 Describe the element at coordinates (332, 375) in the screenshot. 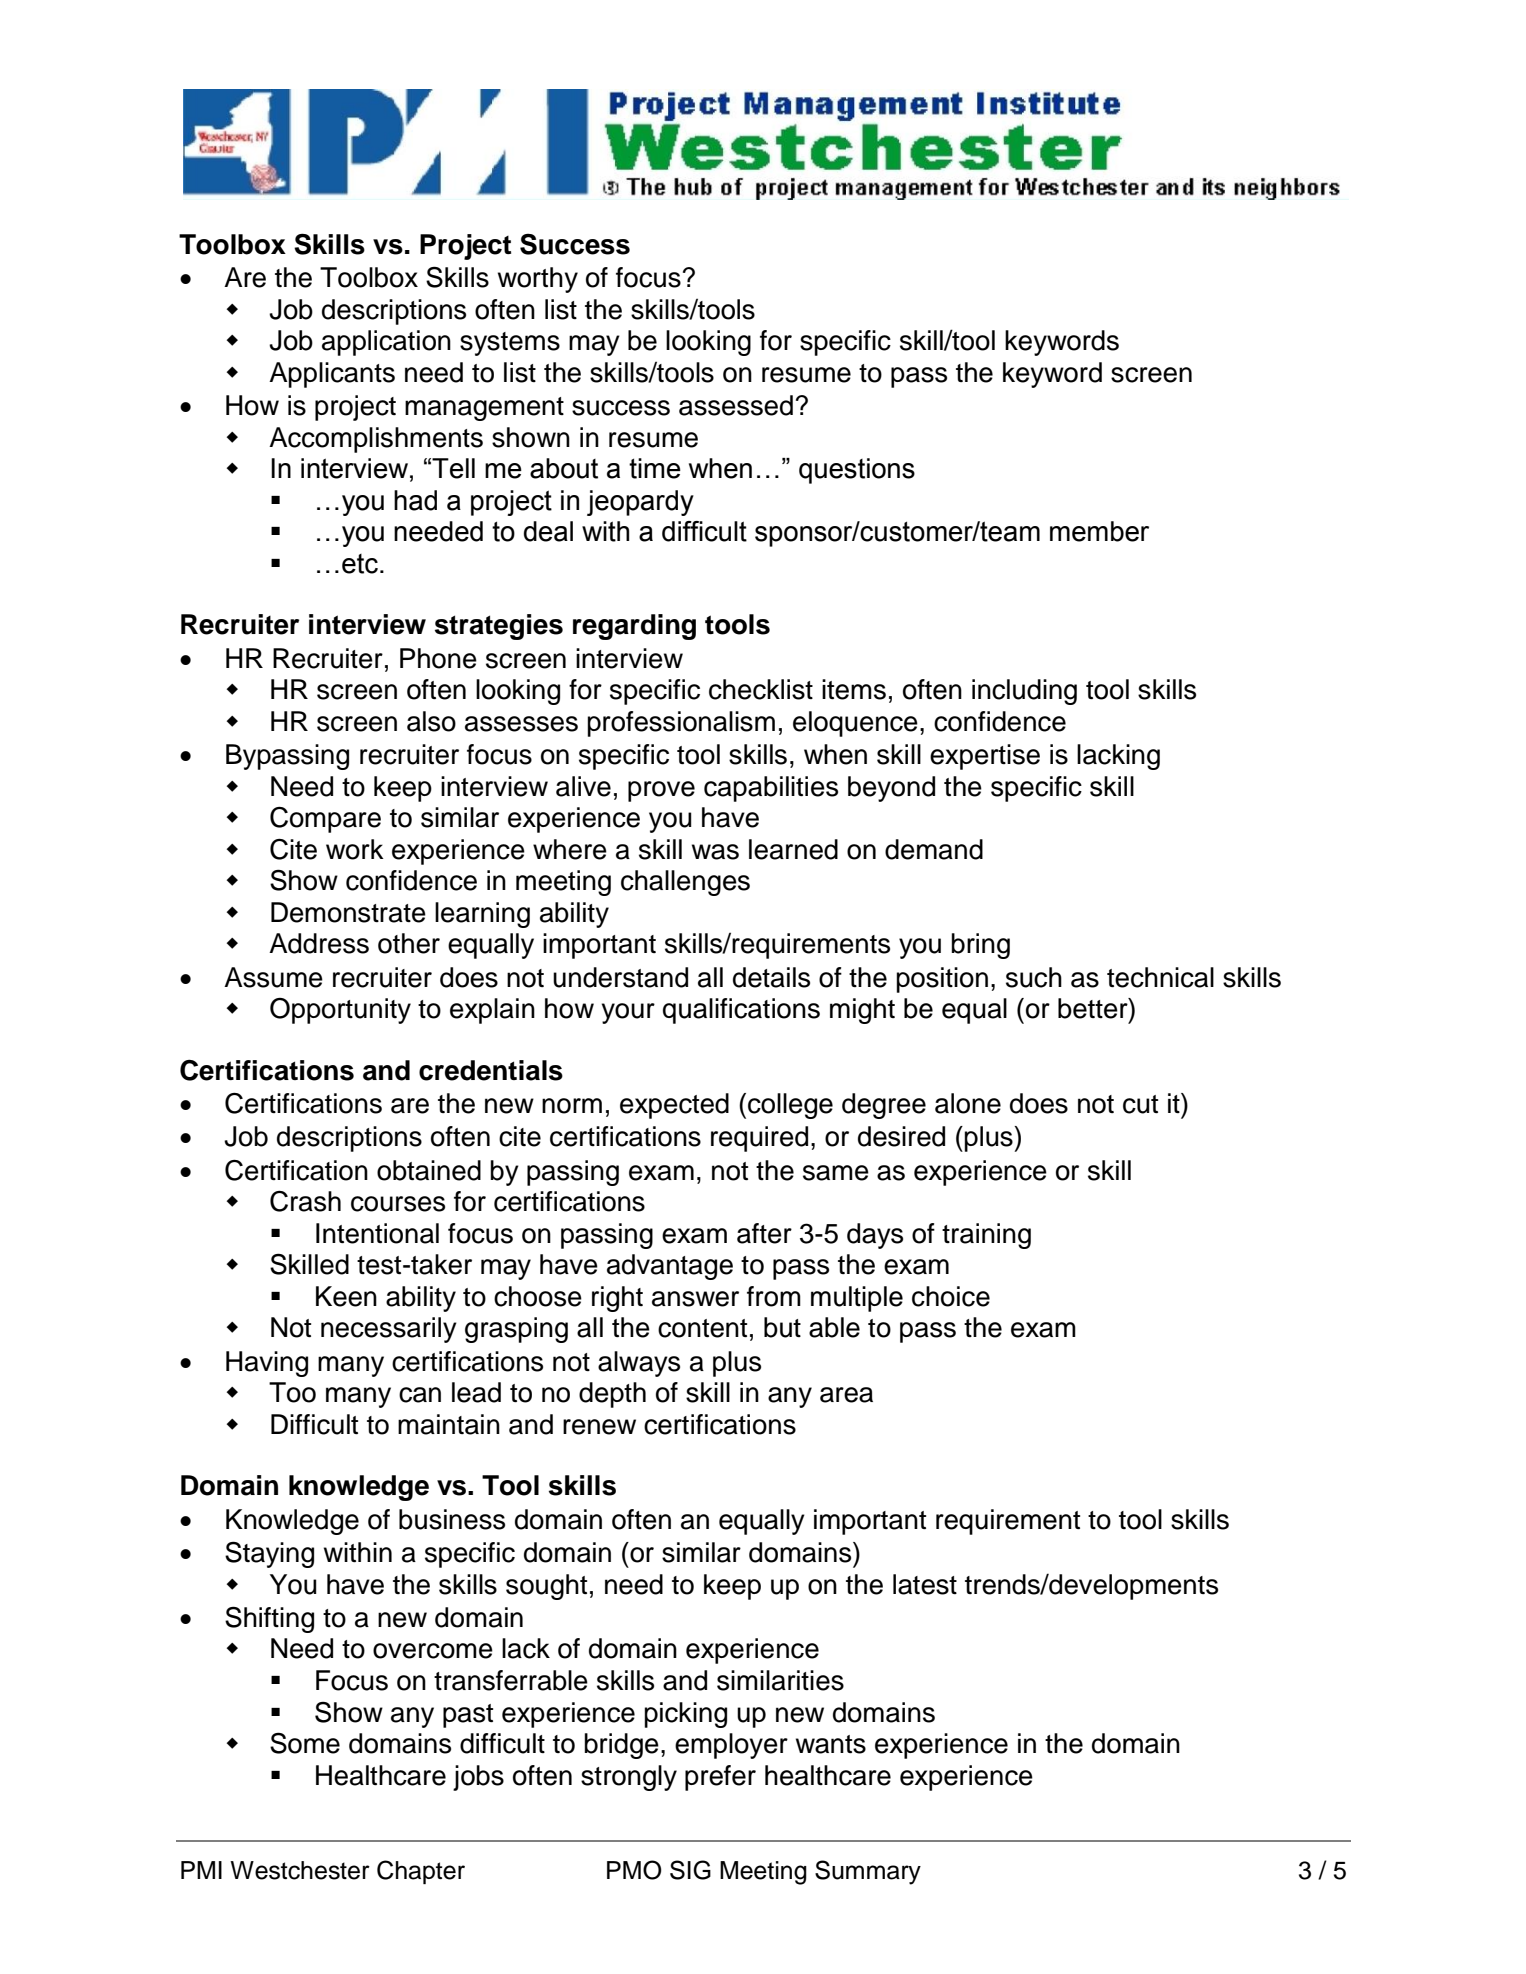

I see `Applicants` at that location.
